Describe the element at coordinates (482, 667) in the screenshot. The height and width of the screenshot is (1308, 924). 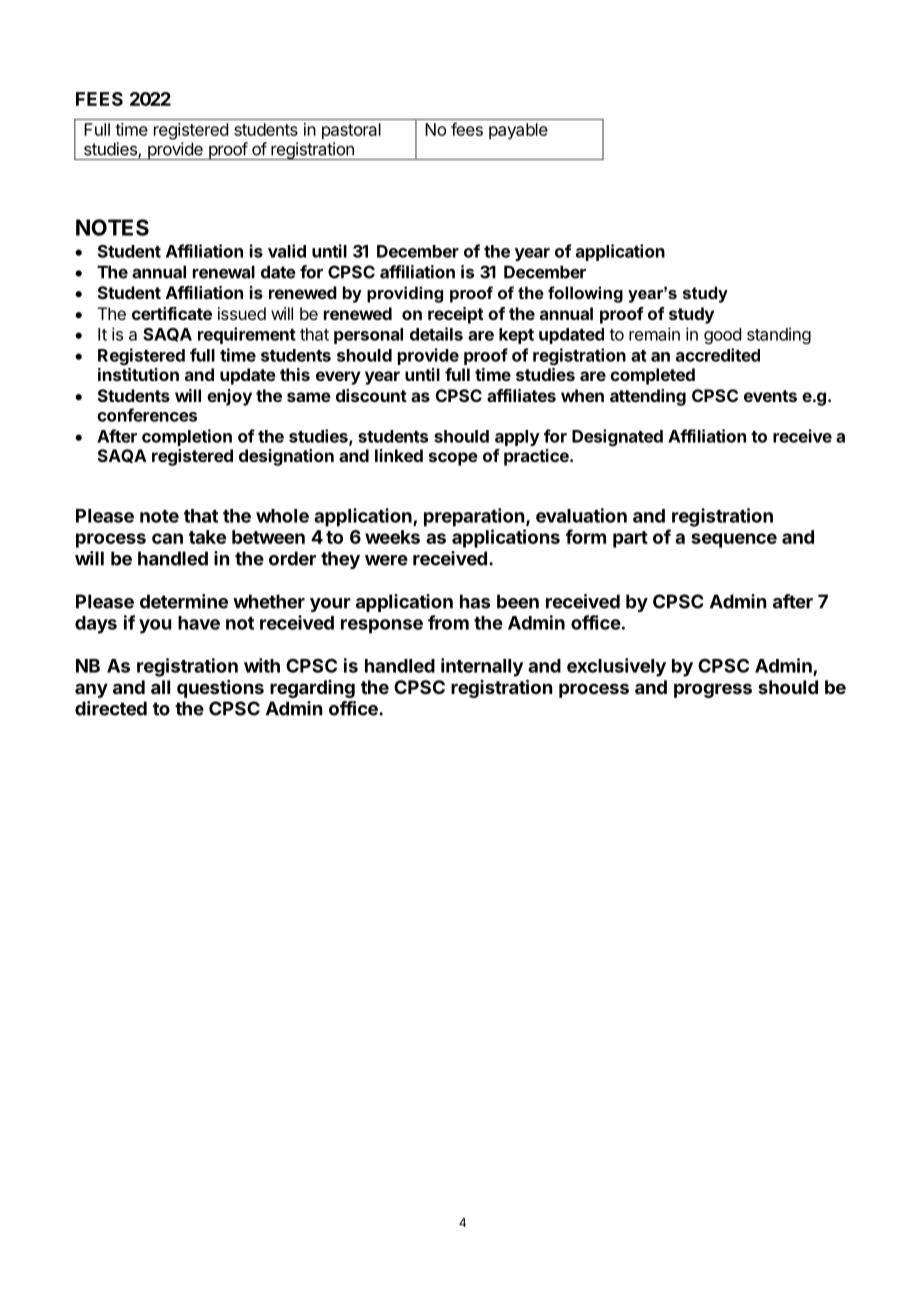
I see `internally` at that location.
